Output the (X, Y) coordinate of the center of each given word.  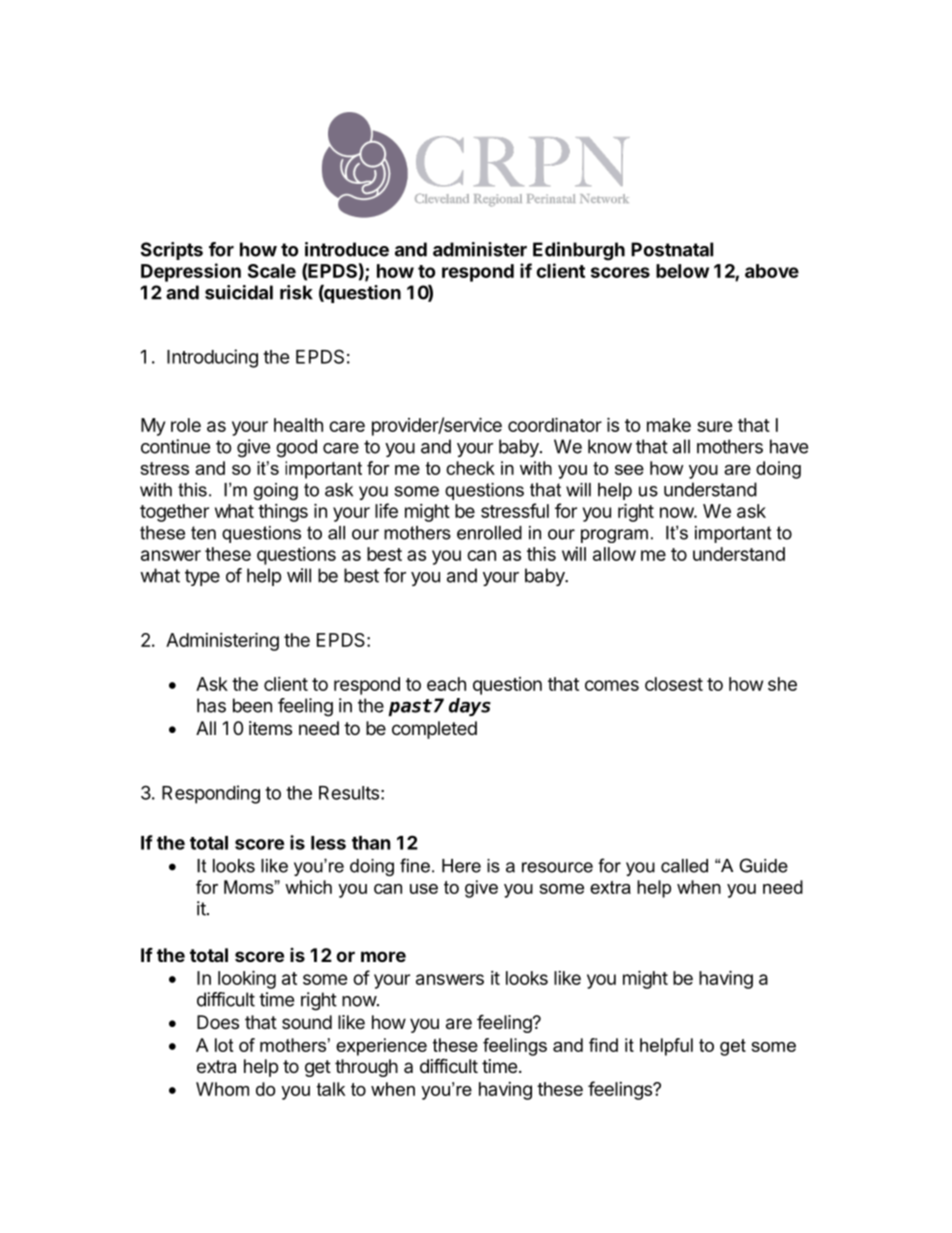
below (682, 271)
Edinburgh (579, 251)
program (614, 536)
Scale (272, 271)
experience (381, 1047)
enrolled (489, 533)
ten (203, 533)
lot (224, 1045)
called (684, 866)
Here (461, 866)
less (328, 843)
